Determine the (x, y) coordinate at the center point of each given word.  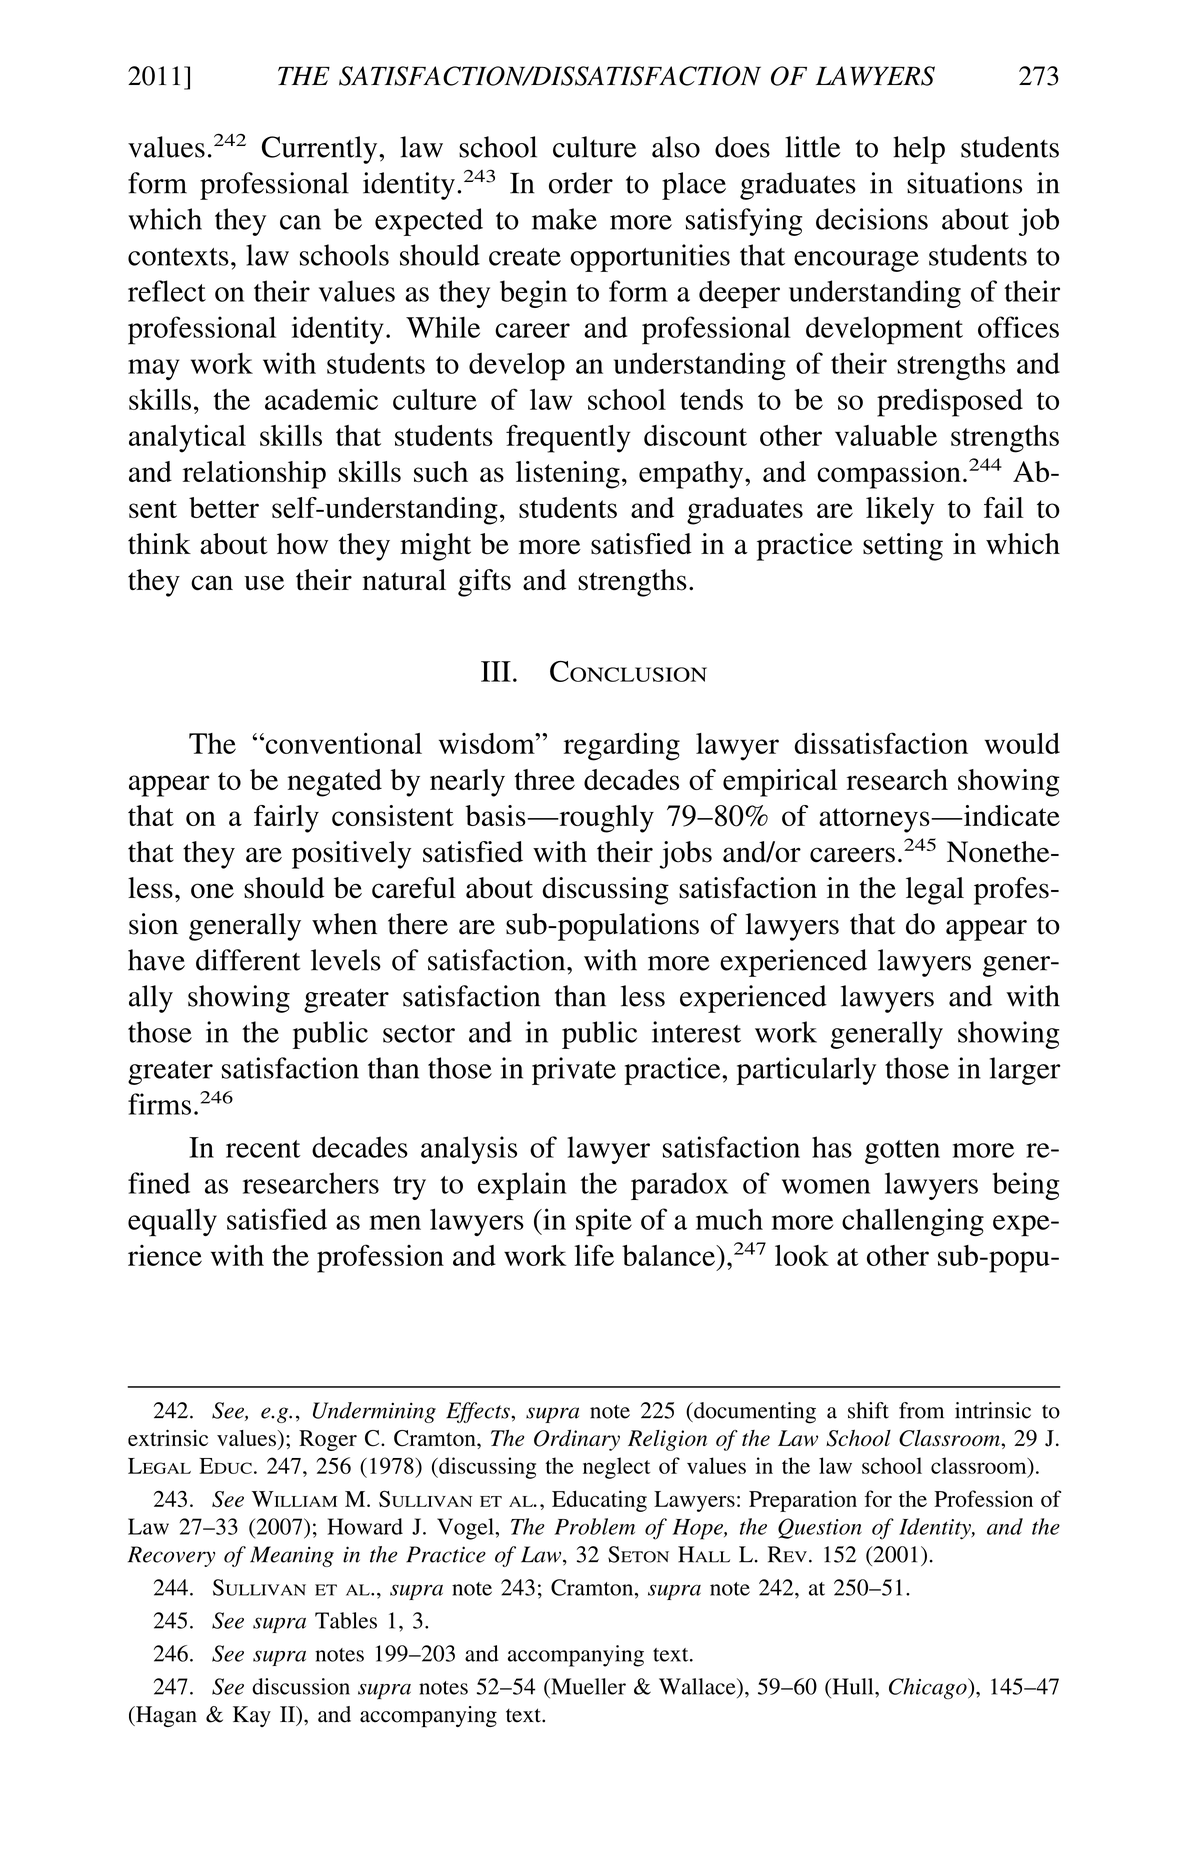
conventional (342, 743)
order (581, 183)
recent (263, 1149)
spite (604, 1222)
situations (964, 183)
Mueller (587, 1686)
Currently (321, 150)
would (1022, 743)
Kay (252, 1716)
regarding (622, 747)
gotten (902, 1152)
